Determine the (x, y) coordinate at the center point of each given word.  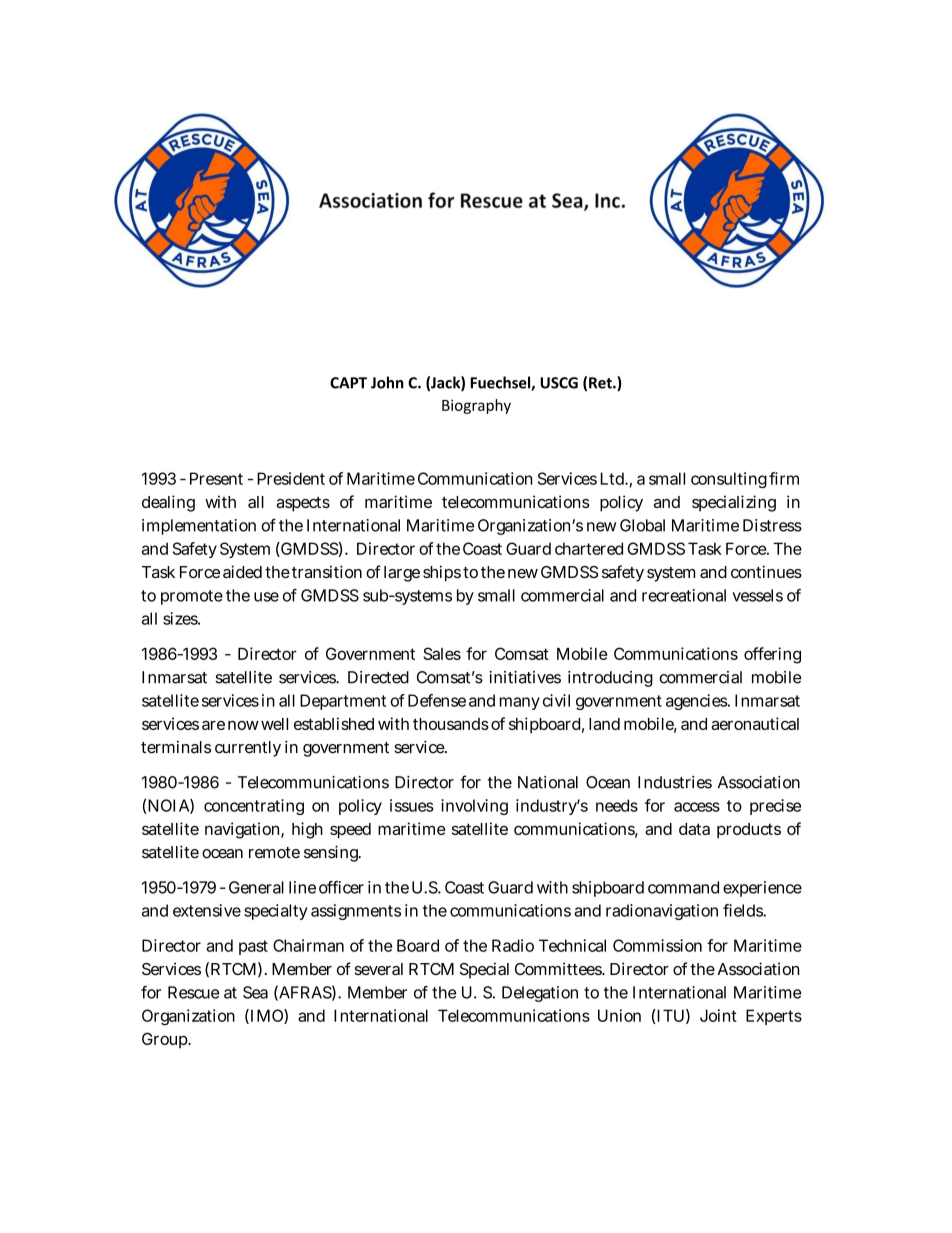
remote (274, 853)
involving (474, 807)
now (243, 725)
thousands (451, 724)
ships (442, 573)
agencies (697, 702)
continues (766, 571)
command (683, 887)
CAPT (348, 383)
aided (242, 571)
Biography (476, 406)
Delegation (540, 994)
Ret (601, 383)
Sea (255, 992)
